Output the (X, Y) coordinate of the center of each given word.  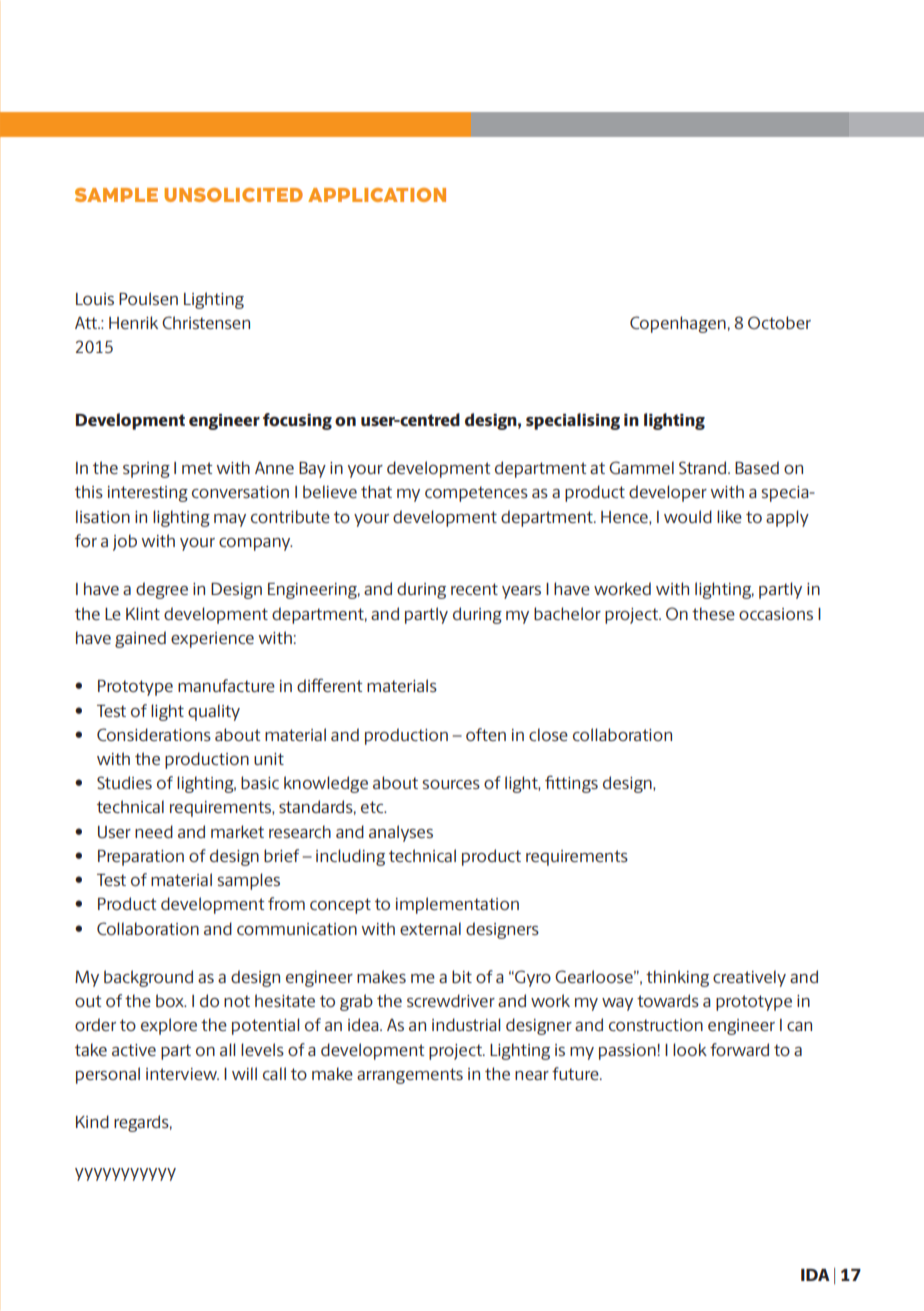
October (779, 322)
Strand (704, 467)
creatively (749, 978)
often (486, 734)
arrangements (410, 1076)
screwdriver (451, 1000)
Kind (92, 1121)
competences (476, 494)
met (197, 468)
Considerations (154, 734)
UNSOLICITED (233, 195)
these (713, 613)
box (171, 1000)
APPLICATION (377, 195)
